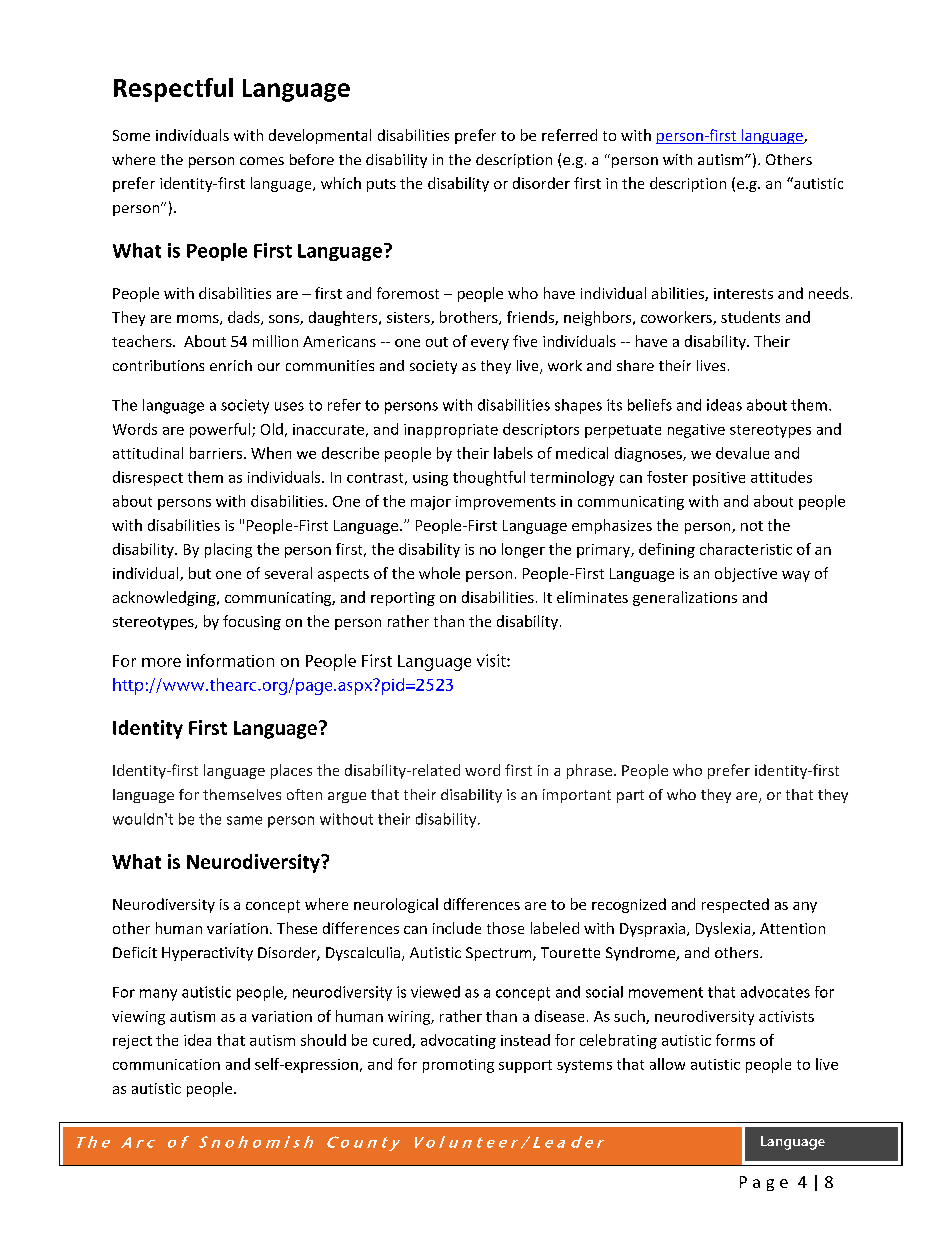 The image size is (952, 1233). Describe the element at coordinates (490, 344) in the screenshot. I see `every` at that location.
